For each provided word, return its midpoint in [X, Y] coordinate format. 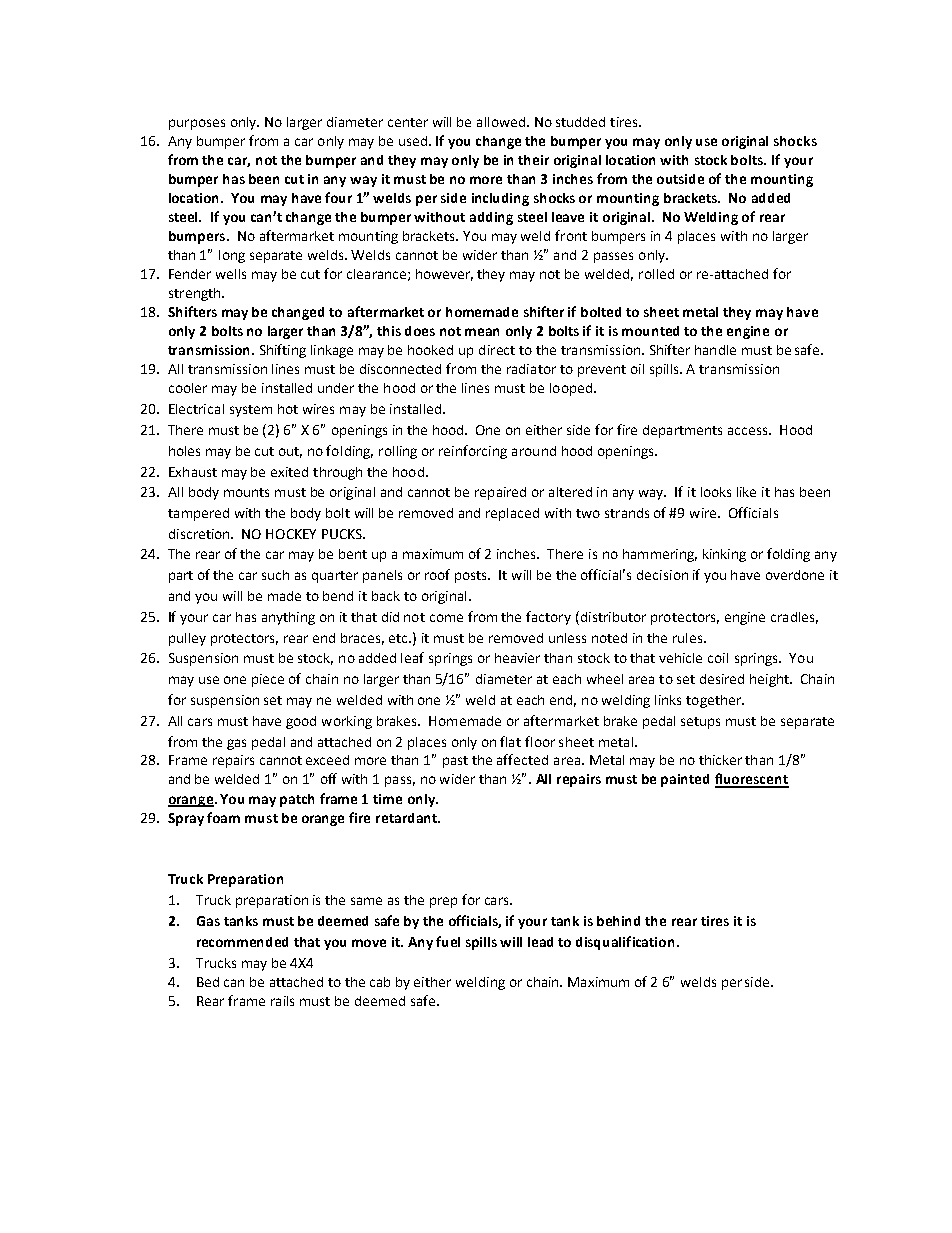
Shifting [283, 351]
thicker [720, 760]
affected [522, 759]
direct [497, 350]
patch [297, 800]
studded [580, 122]
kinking [724, 555]
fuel [448, 941]
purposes [197, 124]
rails [282, 1001]
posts [472, 577]
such [275, 575]
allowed [501, 122]
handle [715, 350]
